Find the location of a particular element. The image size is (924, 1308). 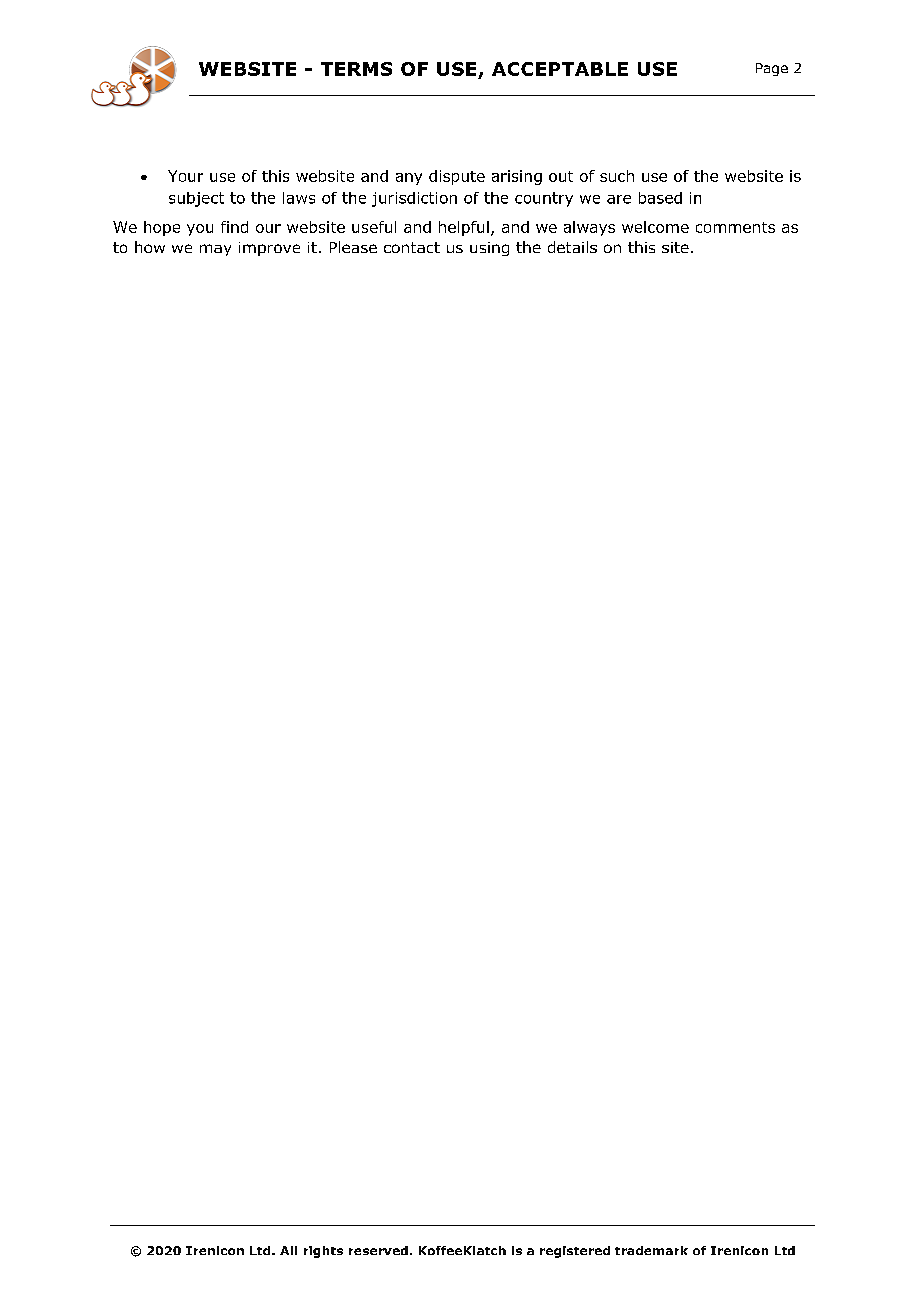

registered is located at coordinates (575, 1252).
